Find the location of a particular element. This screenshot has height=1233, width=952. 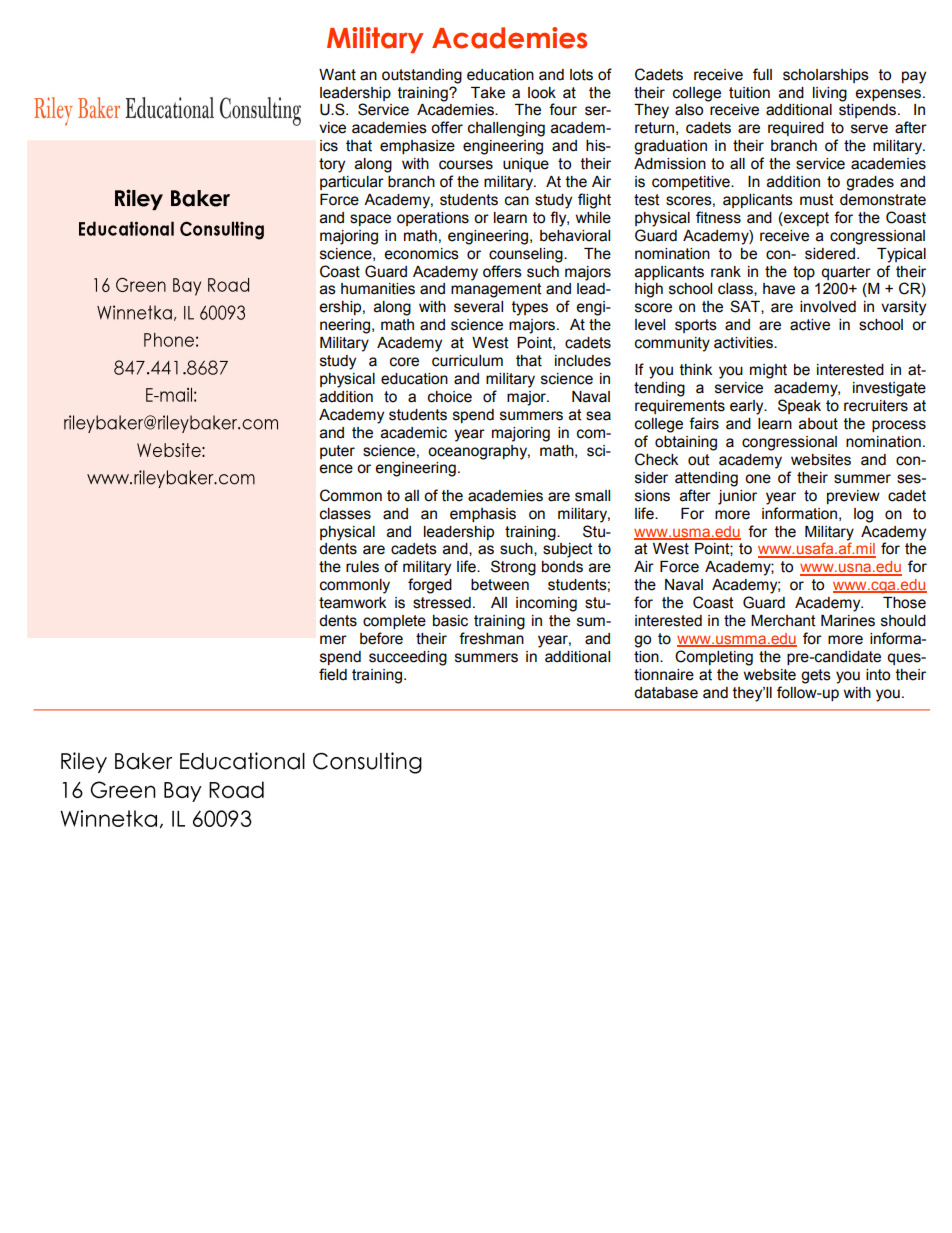

preview is located at coordinates (853, 497).
